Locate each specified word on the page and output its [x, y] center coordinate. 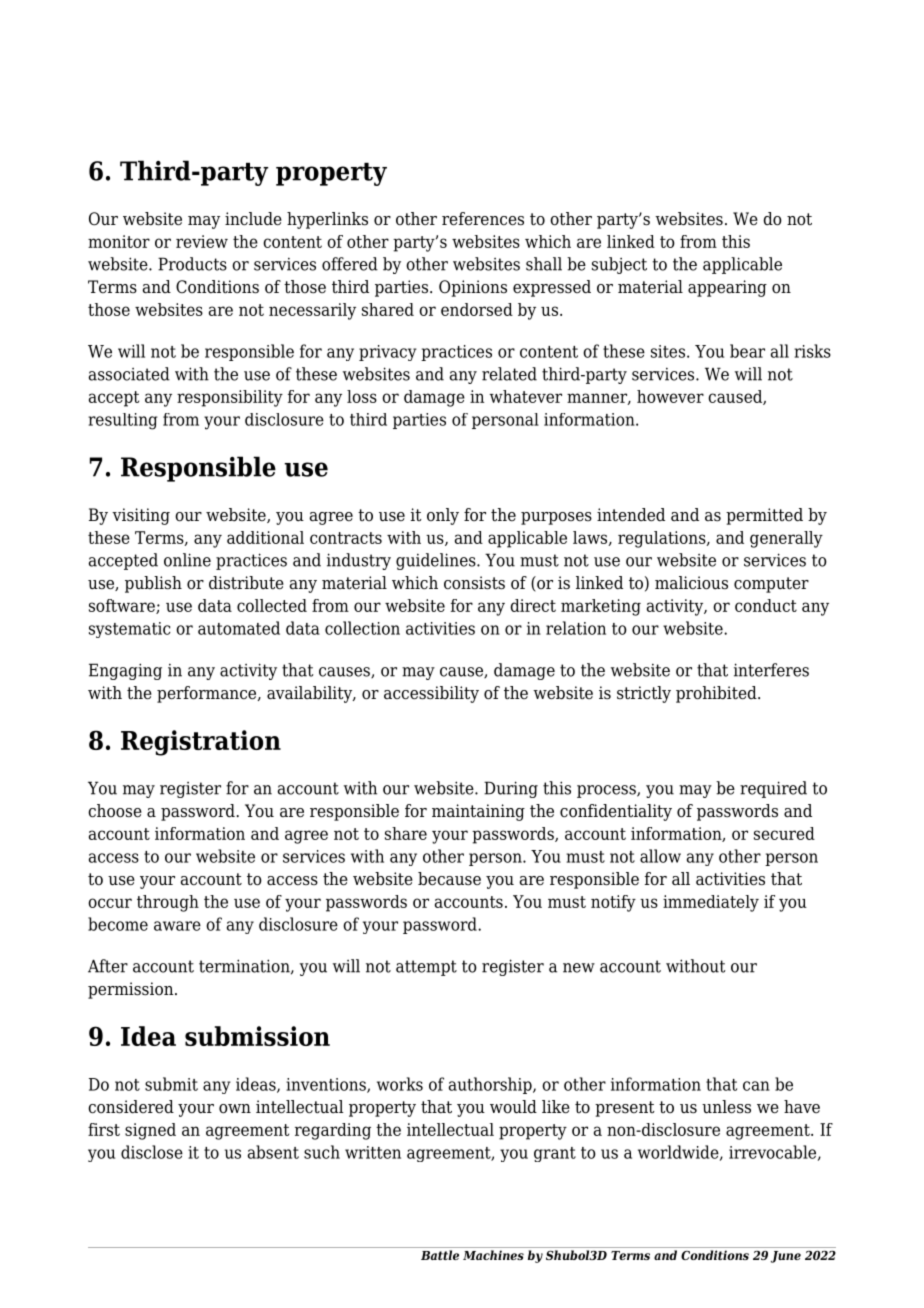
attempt [426, 968]
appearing [727, 288]
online [187, 560]
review [202, 241]
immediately [711, 903]
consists [474, 583]
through [168, 903]
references [483, 219]
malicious [691, 583]
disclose [152, 1152]
